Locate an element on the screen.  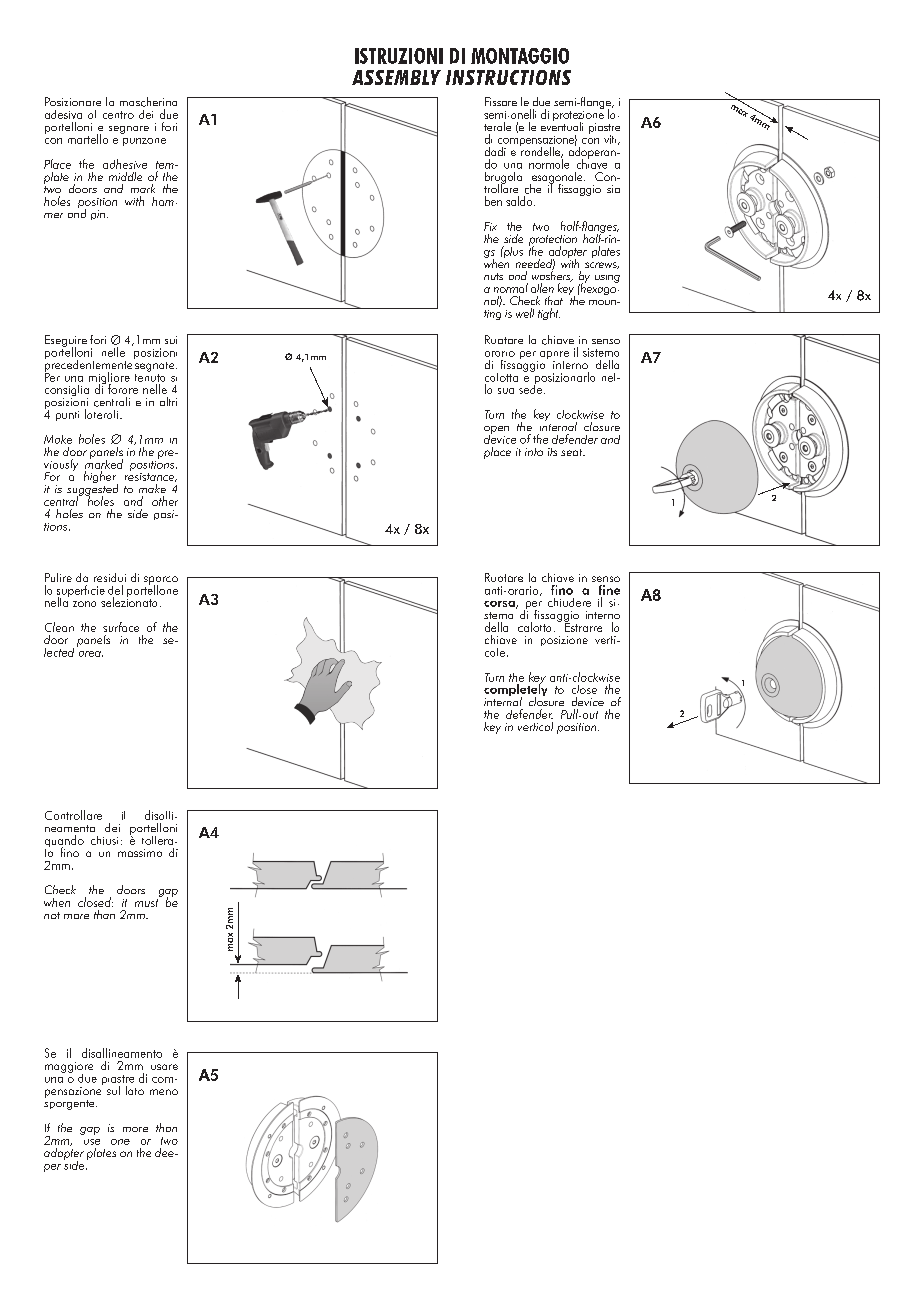
ASSEMBLY is located at coordinates (396, 77).
